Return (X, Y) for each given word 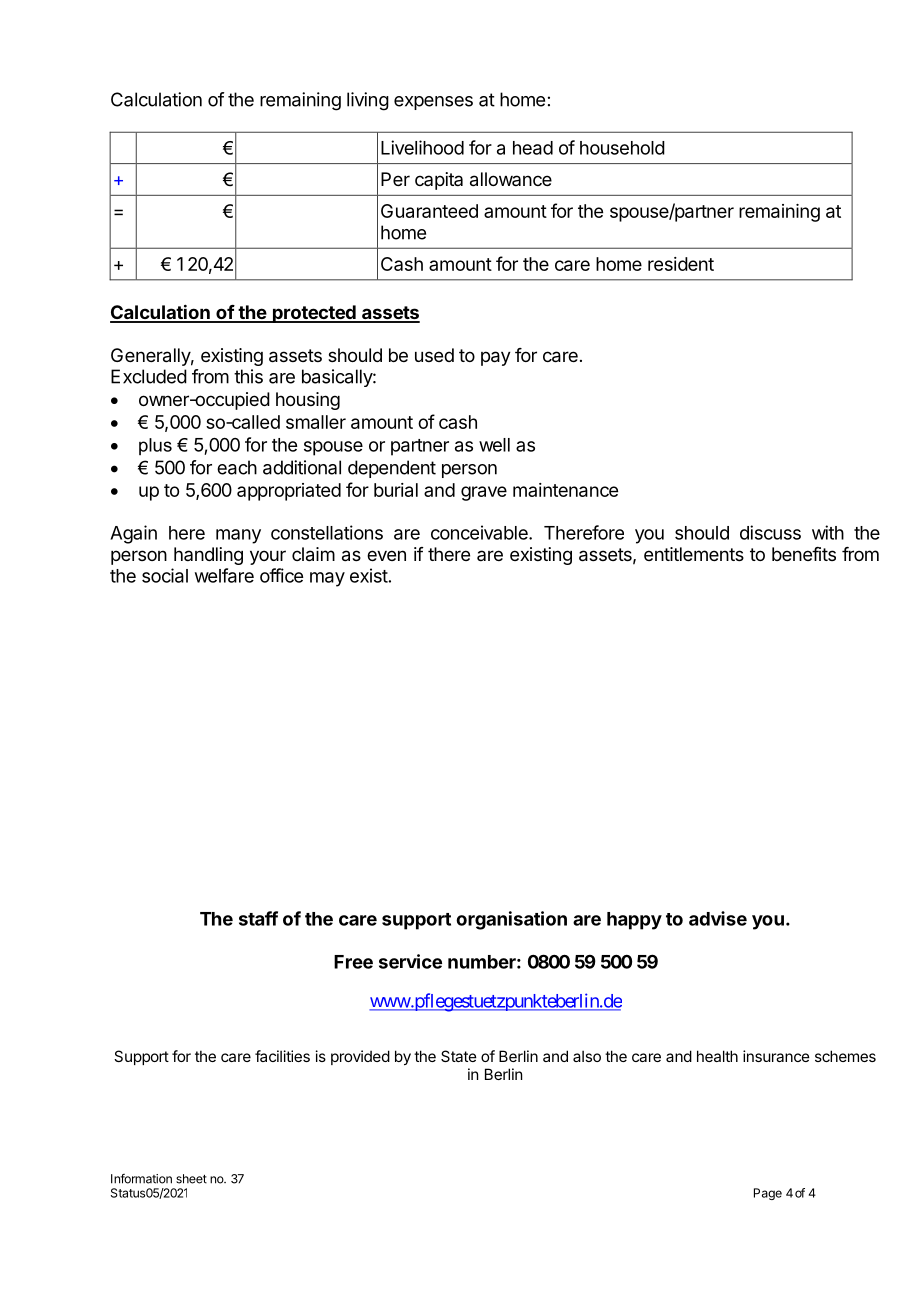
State (459, 1056)
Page (768, 1194)
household (622, 148)
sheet (191, 1179)
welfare (224, 575)
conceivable (480, 532)
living (368, 101)
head (533, 148)
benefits (804, 554)
